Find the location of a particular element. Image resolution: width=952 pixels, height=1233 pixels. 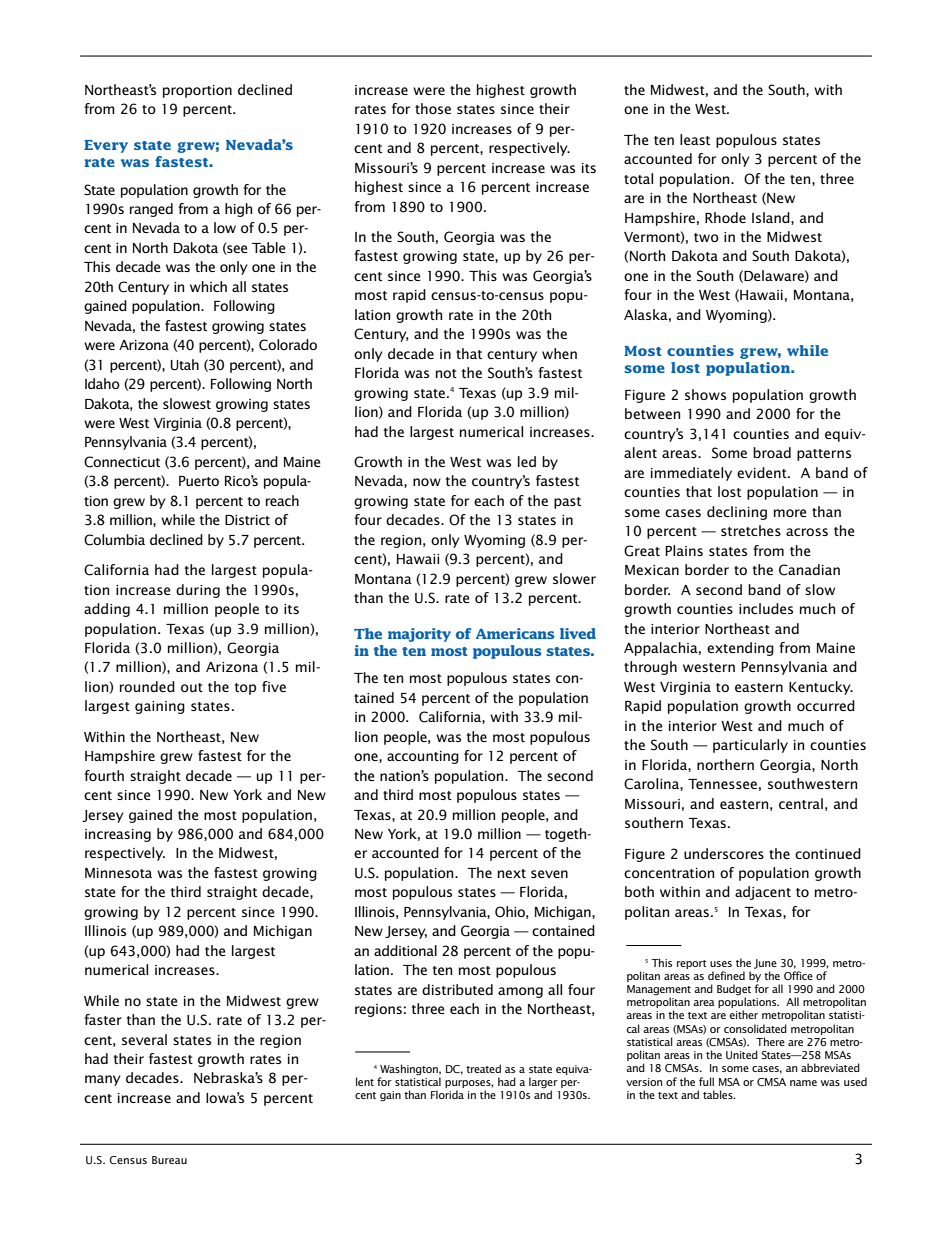

during is located at coordinates (198, 591).
